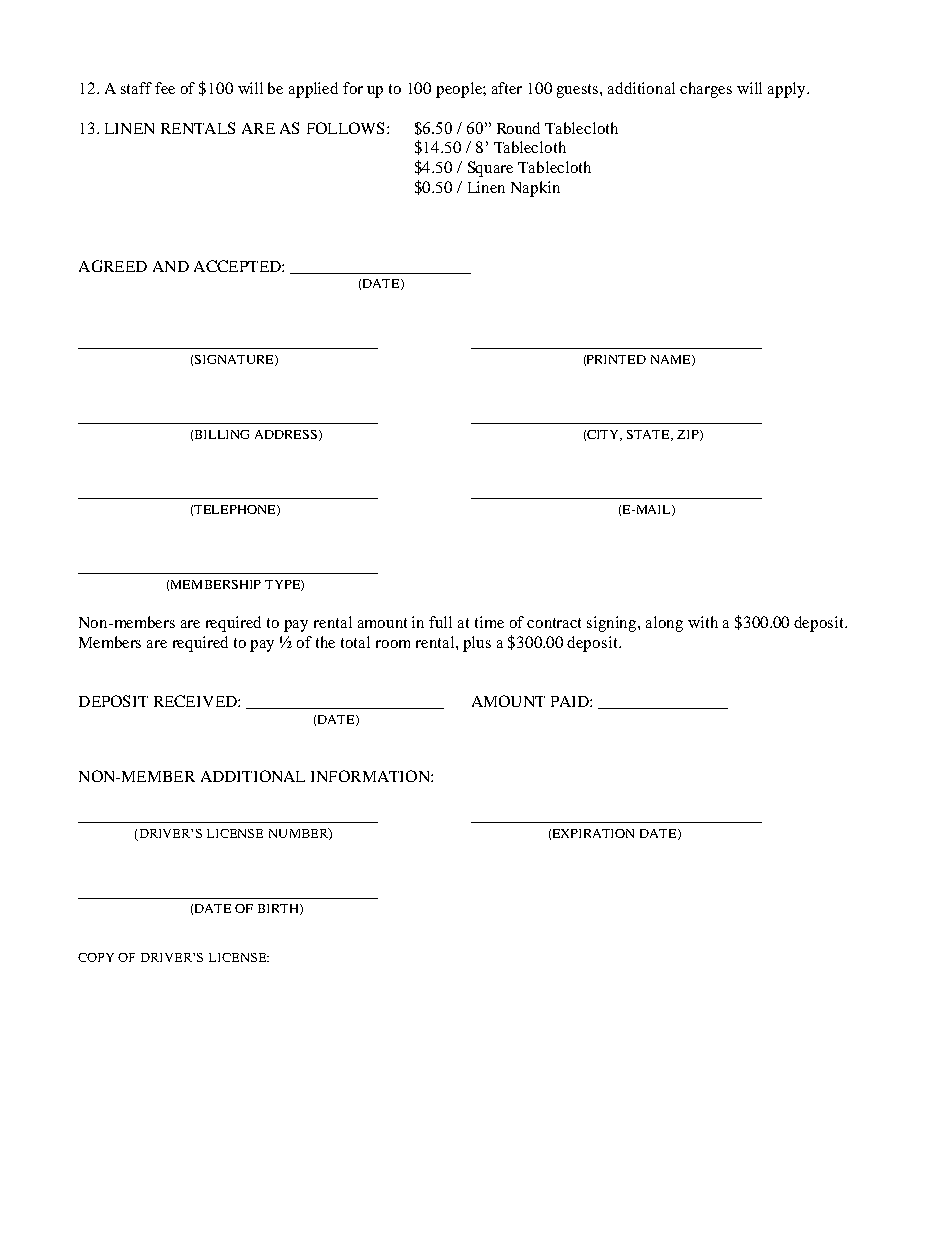 The width and height of the screenshot is (952, 1233). I want to click on TELEPHONE, so click(236, 510).
